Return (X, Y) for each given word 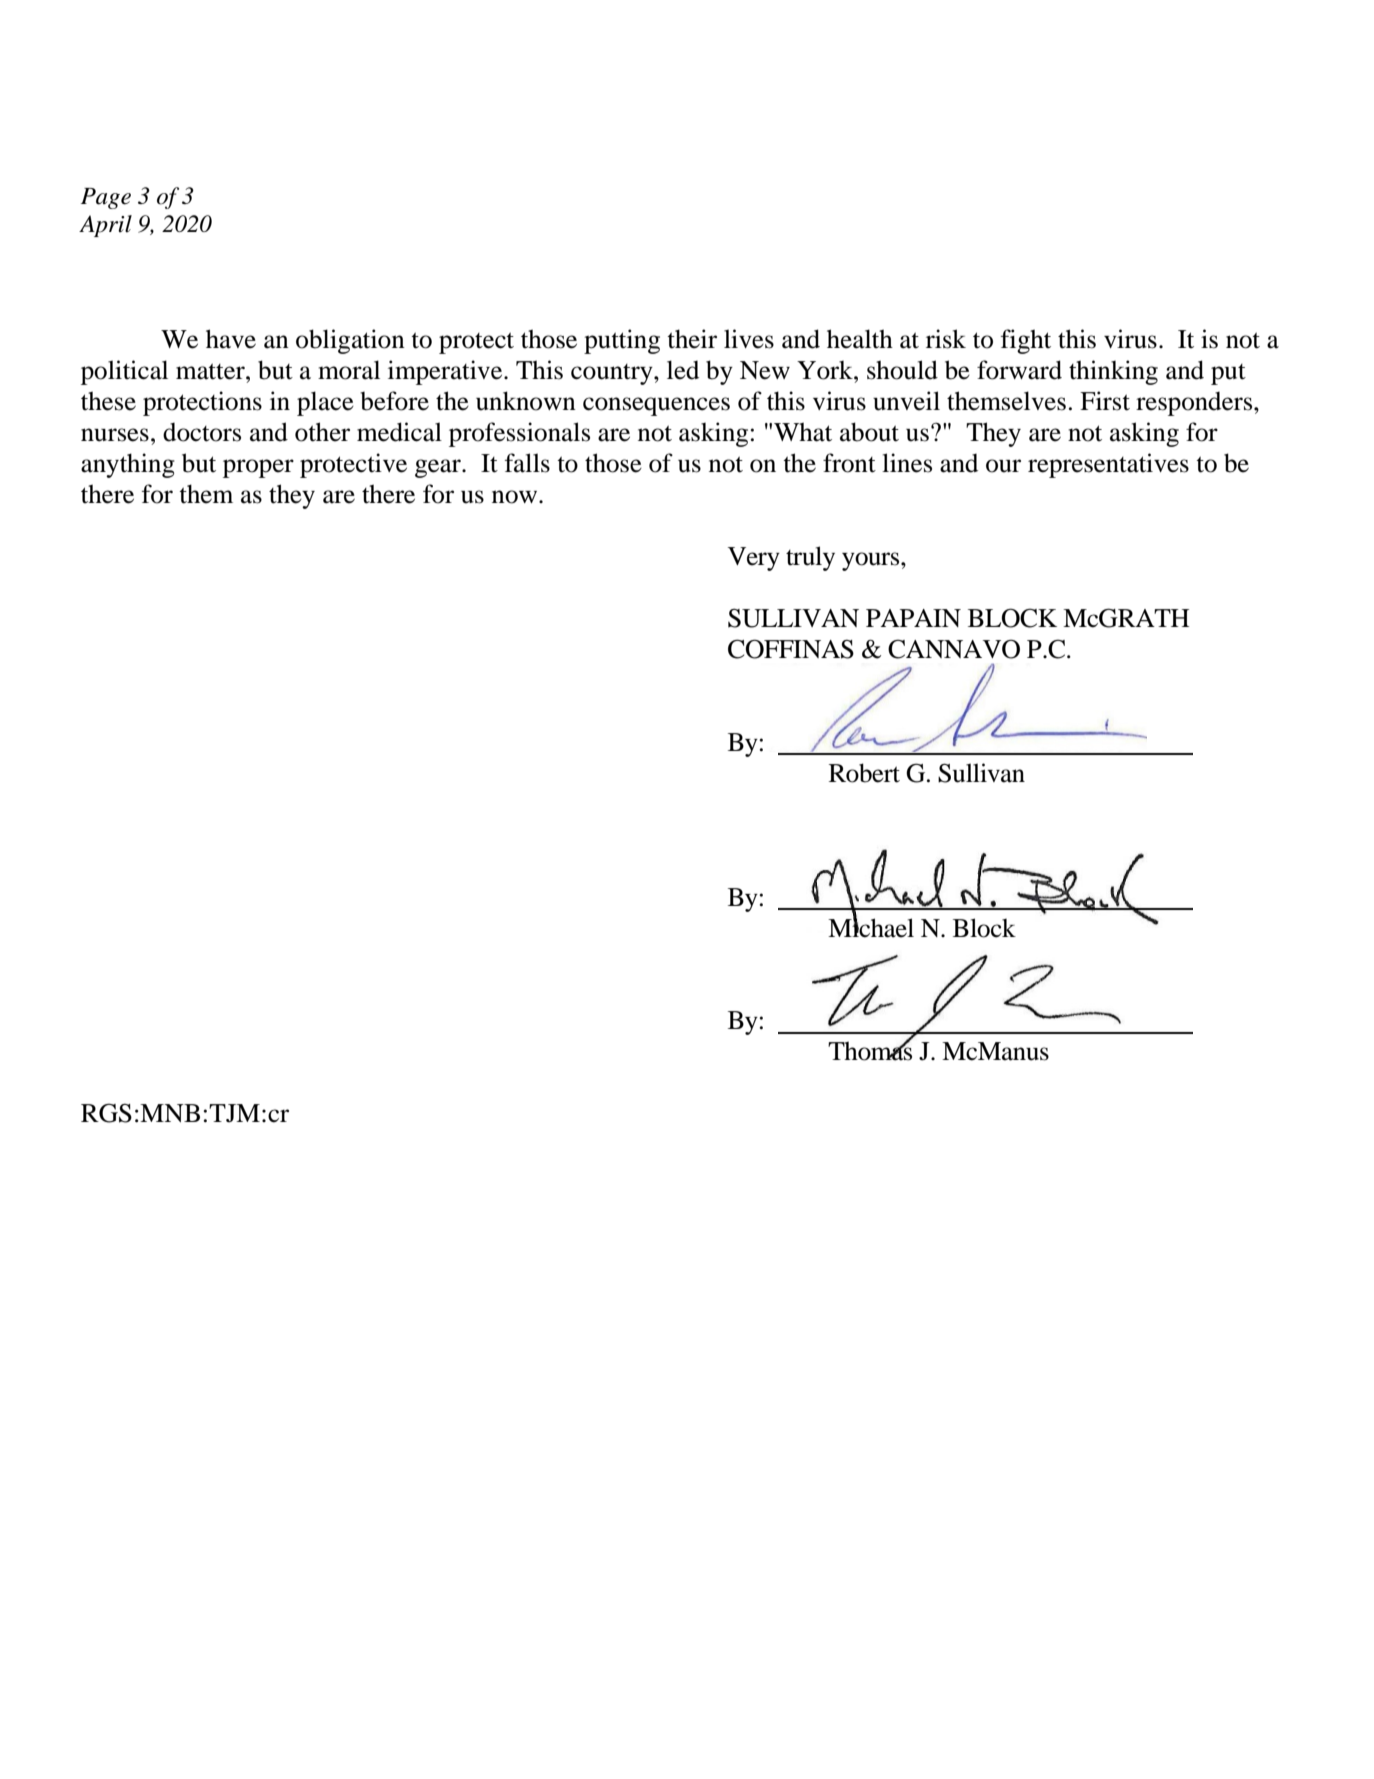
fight (1026, 341)
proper (258, 468)
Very (754, 559)
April (105, 226)
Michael (871, 927)
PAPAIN (913, 618)
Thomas (870, 1050)
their (692, 339)
